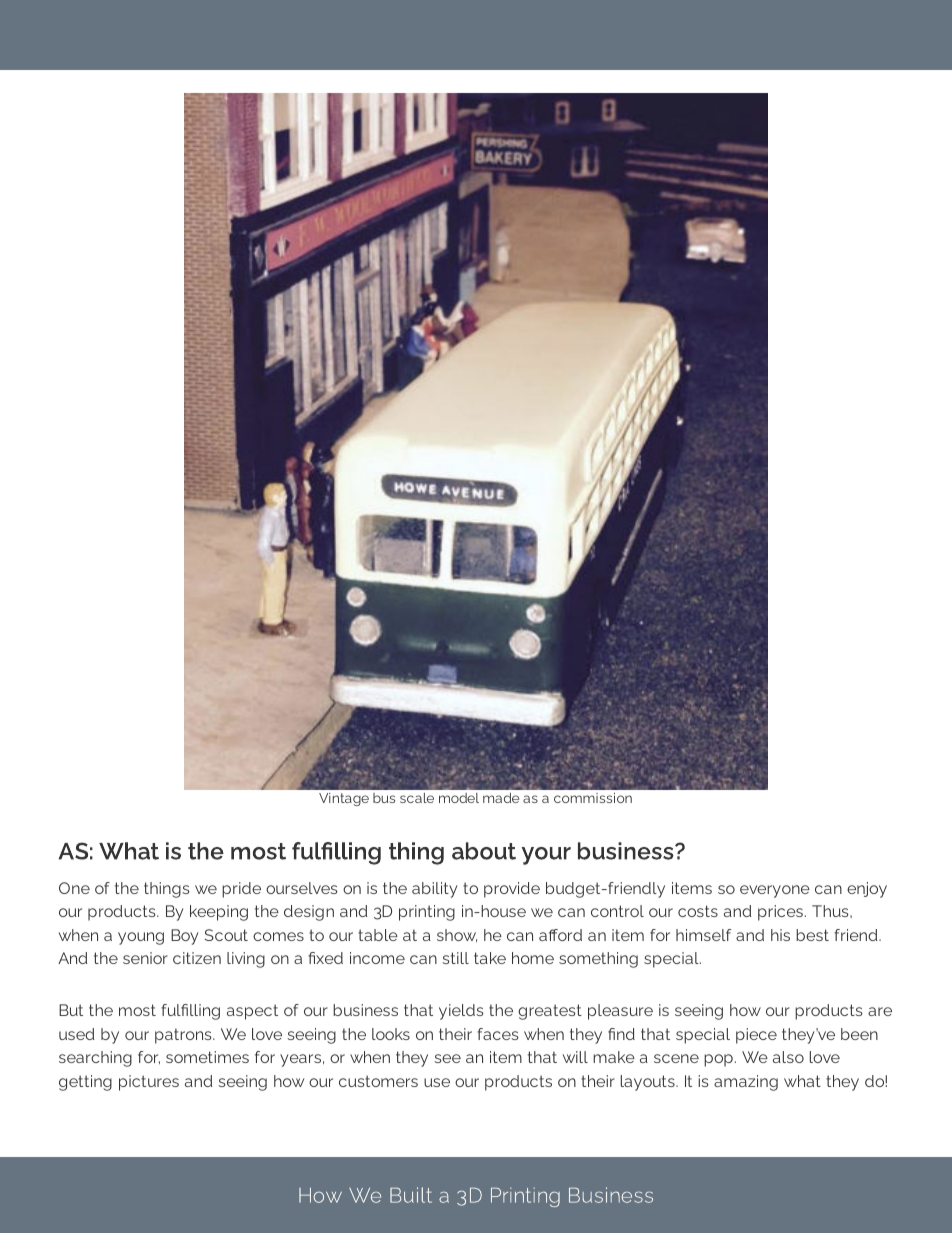 The height and width of the screenshot is (1233, 952). What do you see at coordinates (461, 1012) in the screenshot?
I see `yields` at bounding box center [461, 1012].
